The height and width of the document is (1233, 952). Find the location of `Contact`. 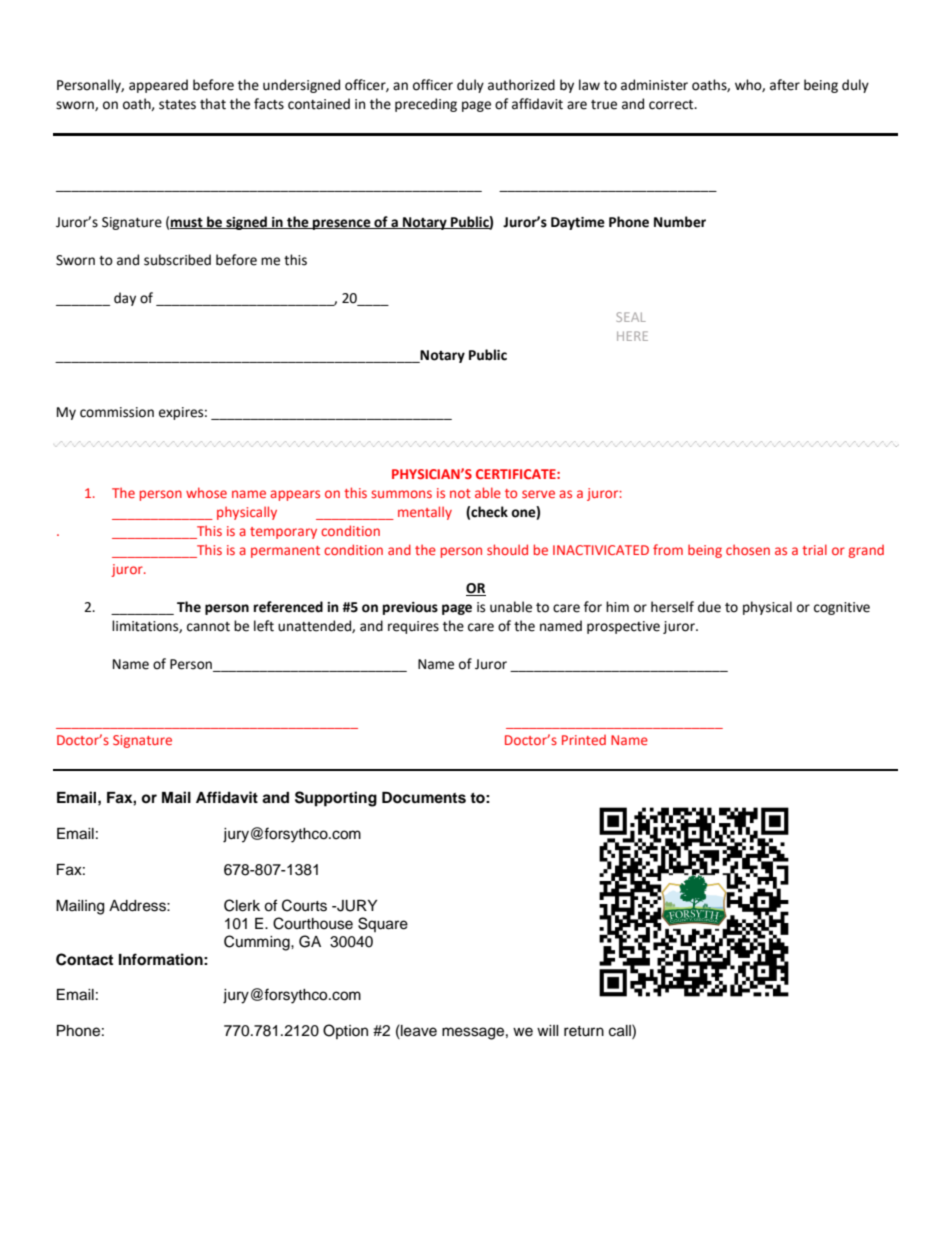

Contact is located at coordinates (84, 959).
